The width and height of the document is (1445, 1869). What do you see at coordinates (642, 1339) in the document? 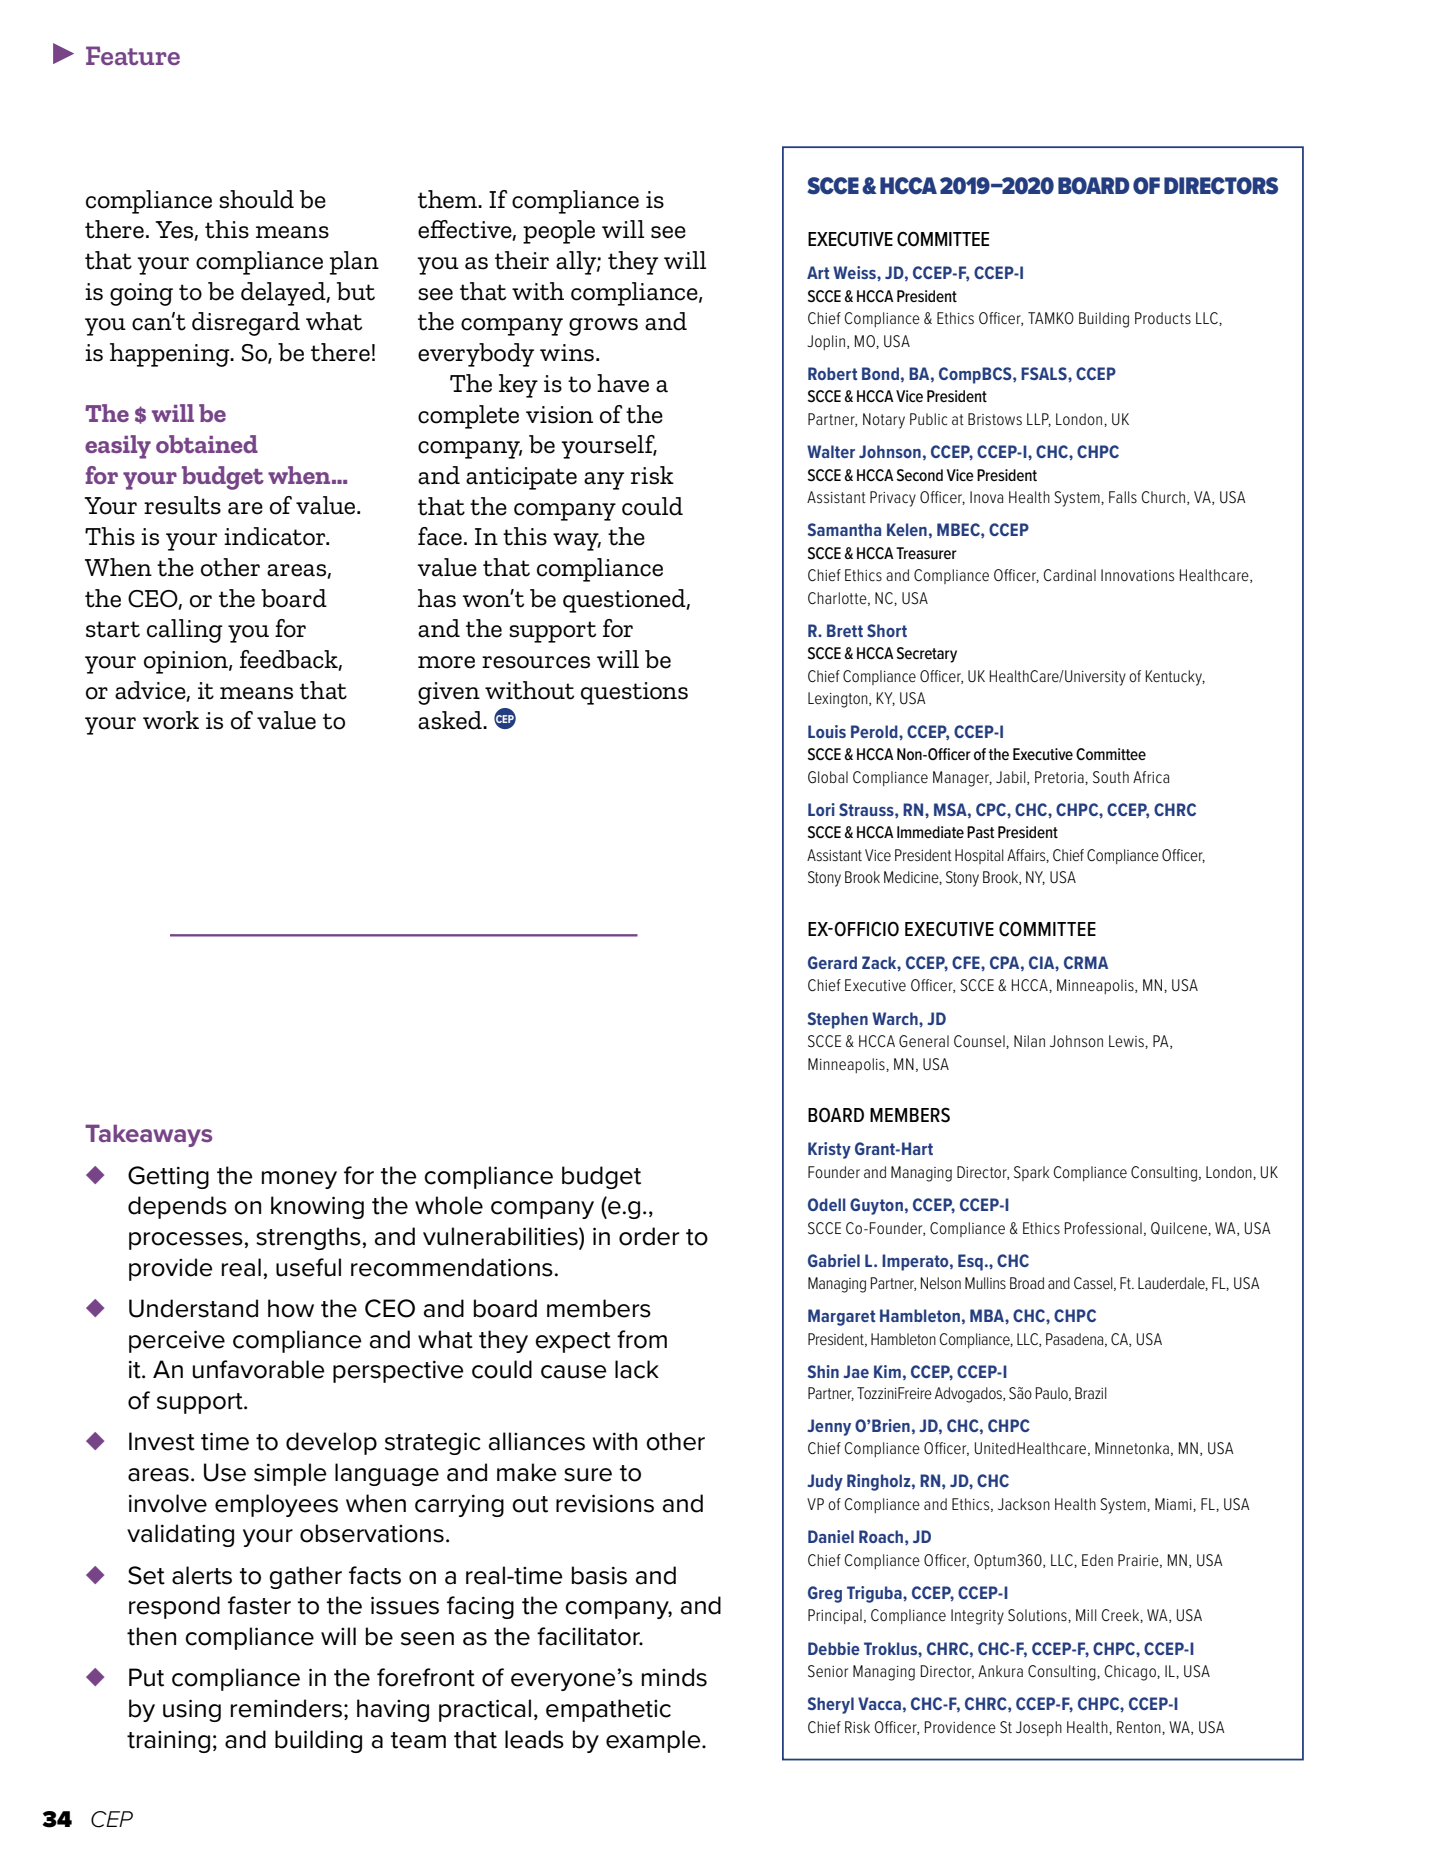
I see `from` at bounding box center [642, 1339].
